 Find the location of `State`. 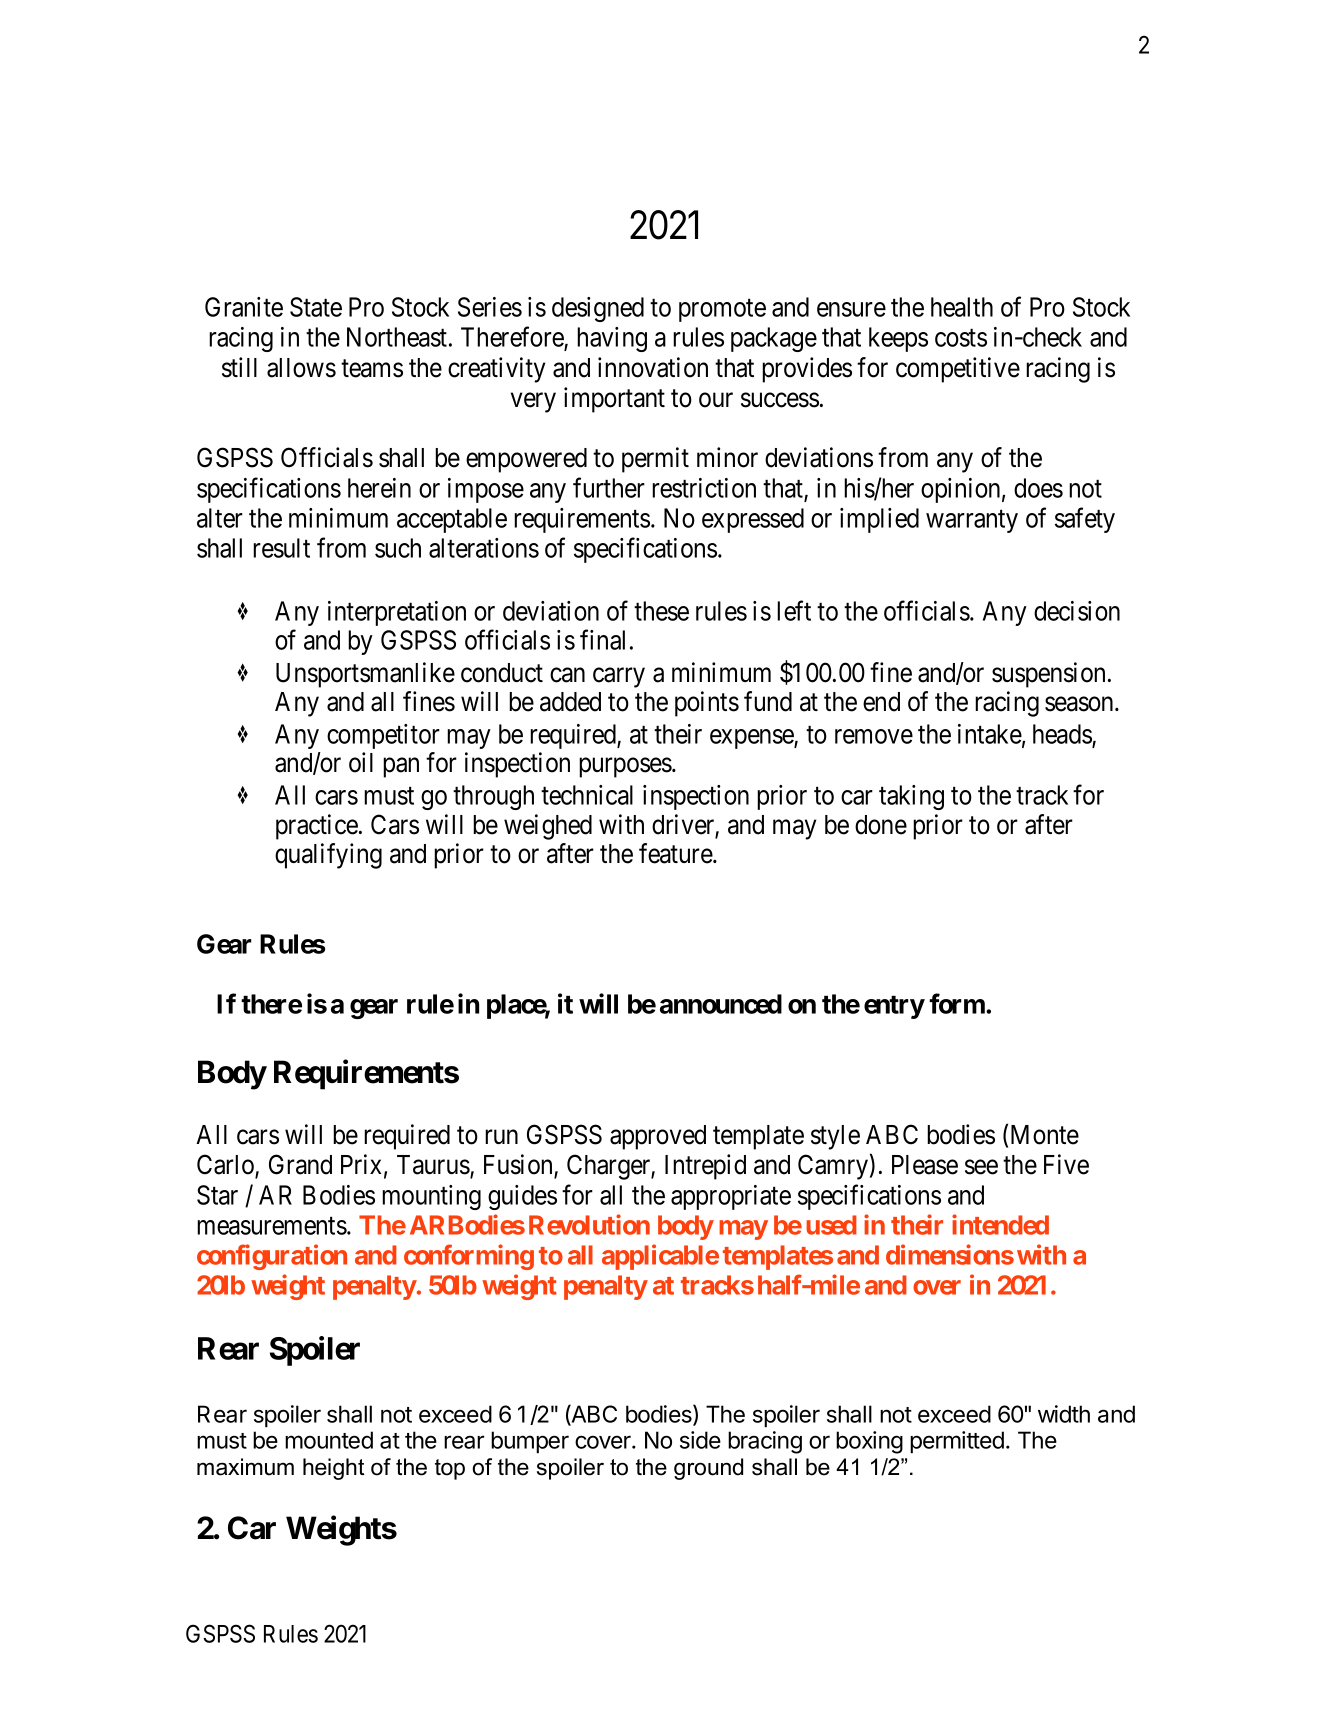

State is located at coordinates (316, 307).
